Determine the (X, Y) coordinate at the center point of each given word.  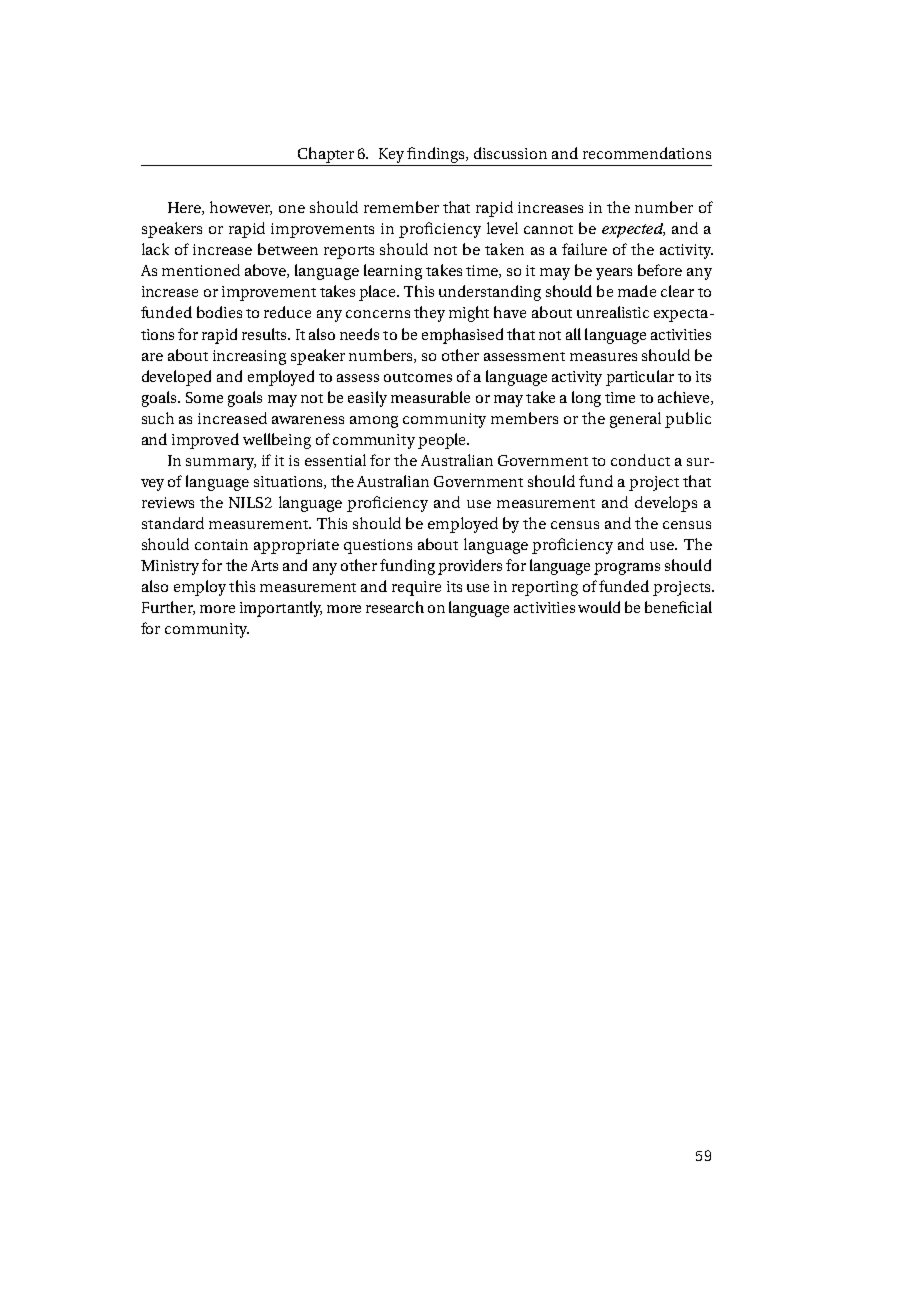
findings (437, 155)
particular (640, 378)
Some (204, 397)
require (416, 588)
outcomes (418, 377)
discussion (510, 153)
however (241, 208)
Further (168, 608)
